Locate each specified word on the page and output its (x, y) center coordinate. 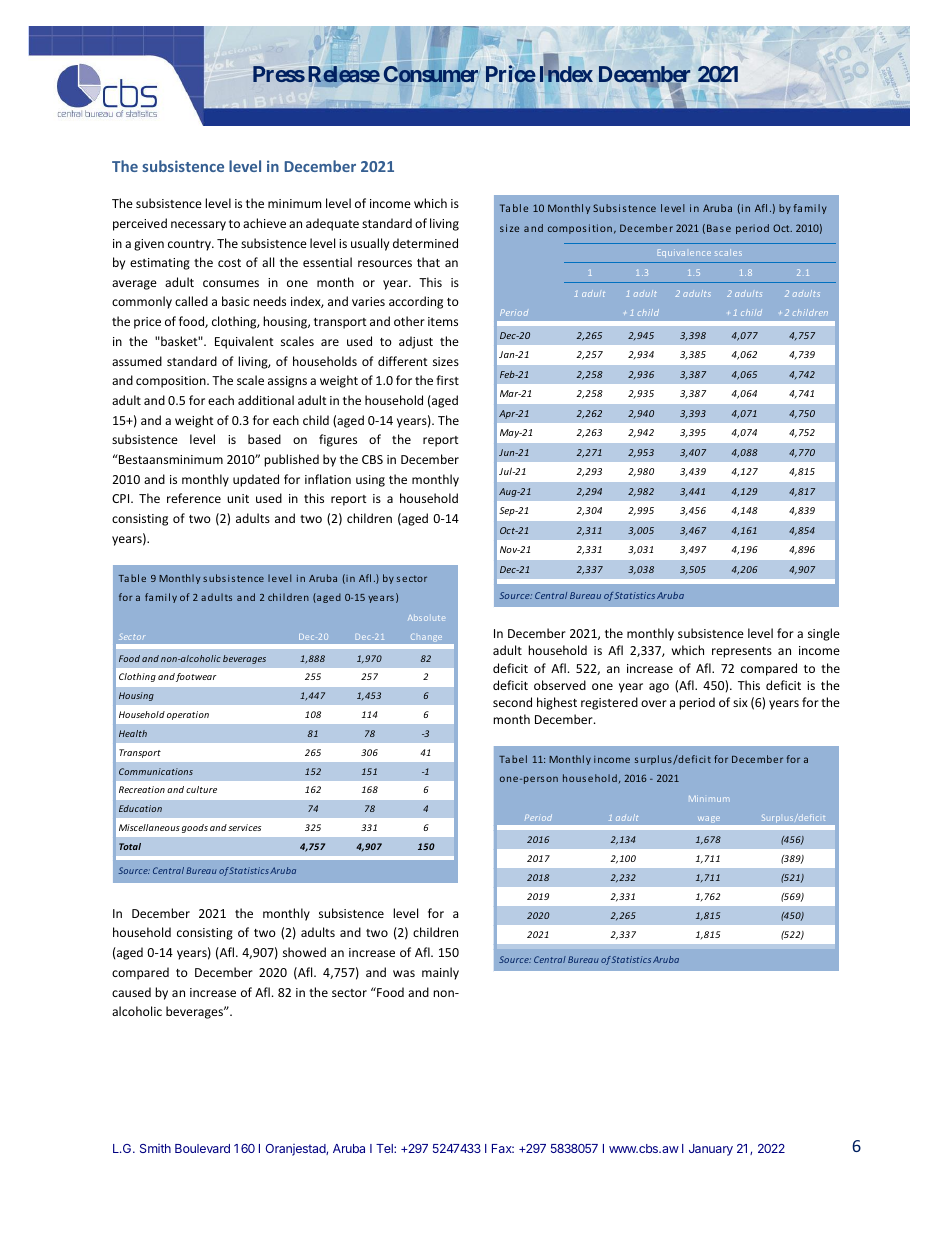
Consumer (431, 74)
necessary (198, 226)
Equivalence (684, 253)
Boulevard (202, 1148)
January (711, 1150)
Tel (385, 1148)
